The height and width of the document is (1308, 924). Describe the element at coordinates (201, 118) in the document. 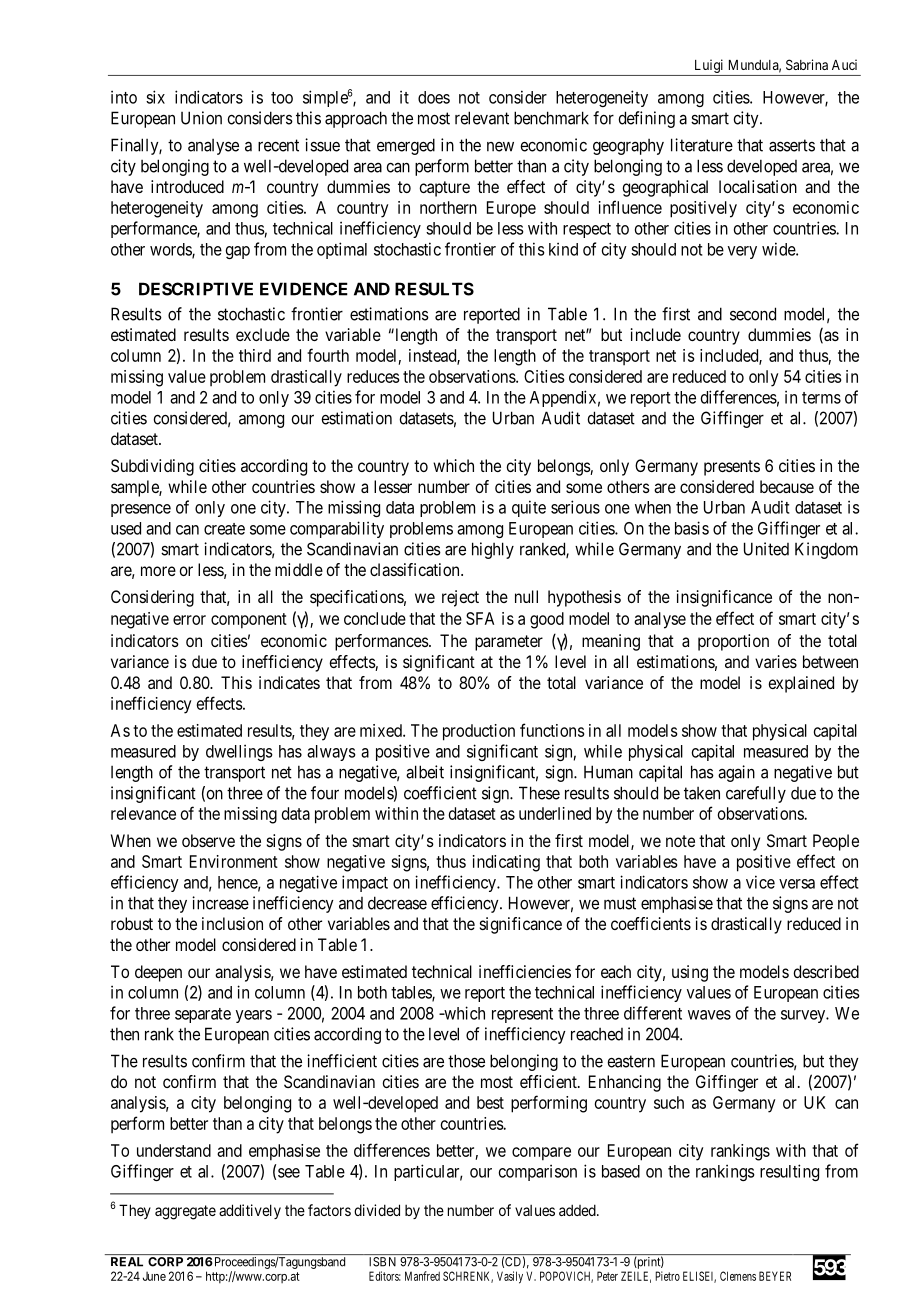

I see `Union` at that location.
